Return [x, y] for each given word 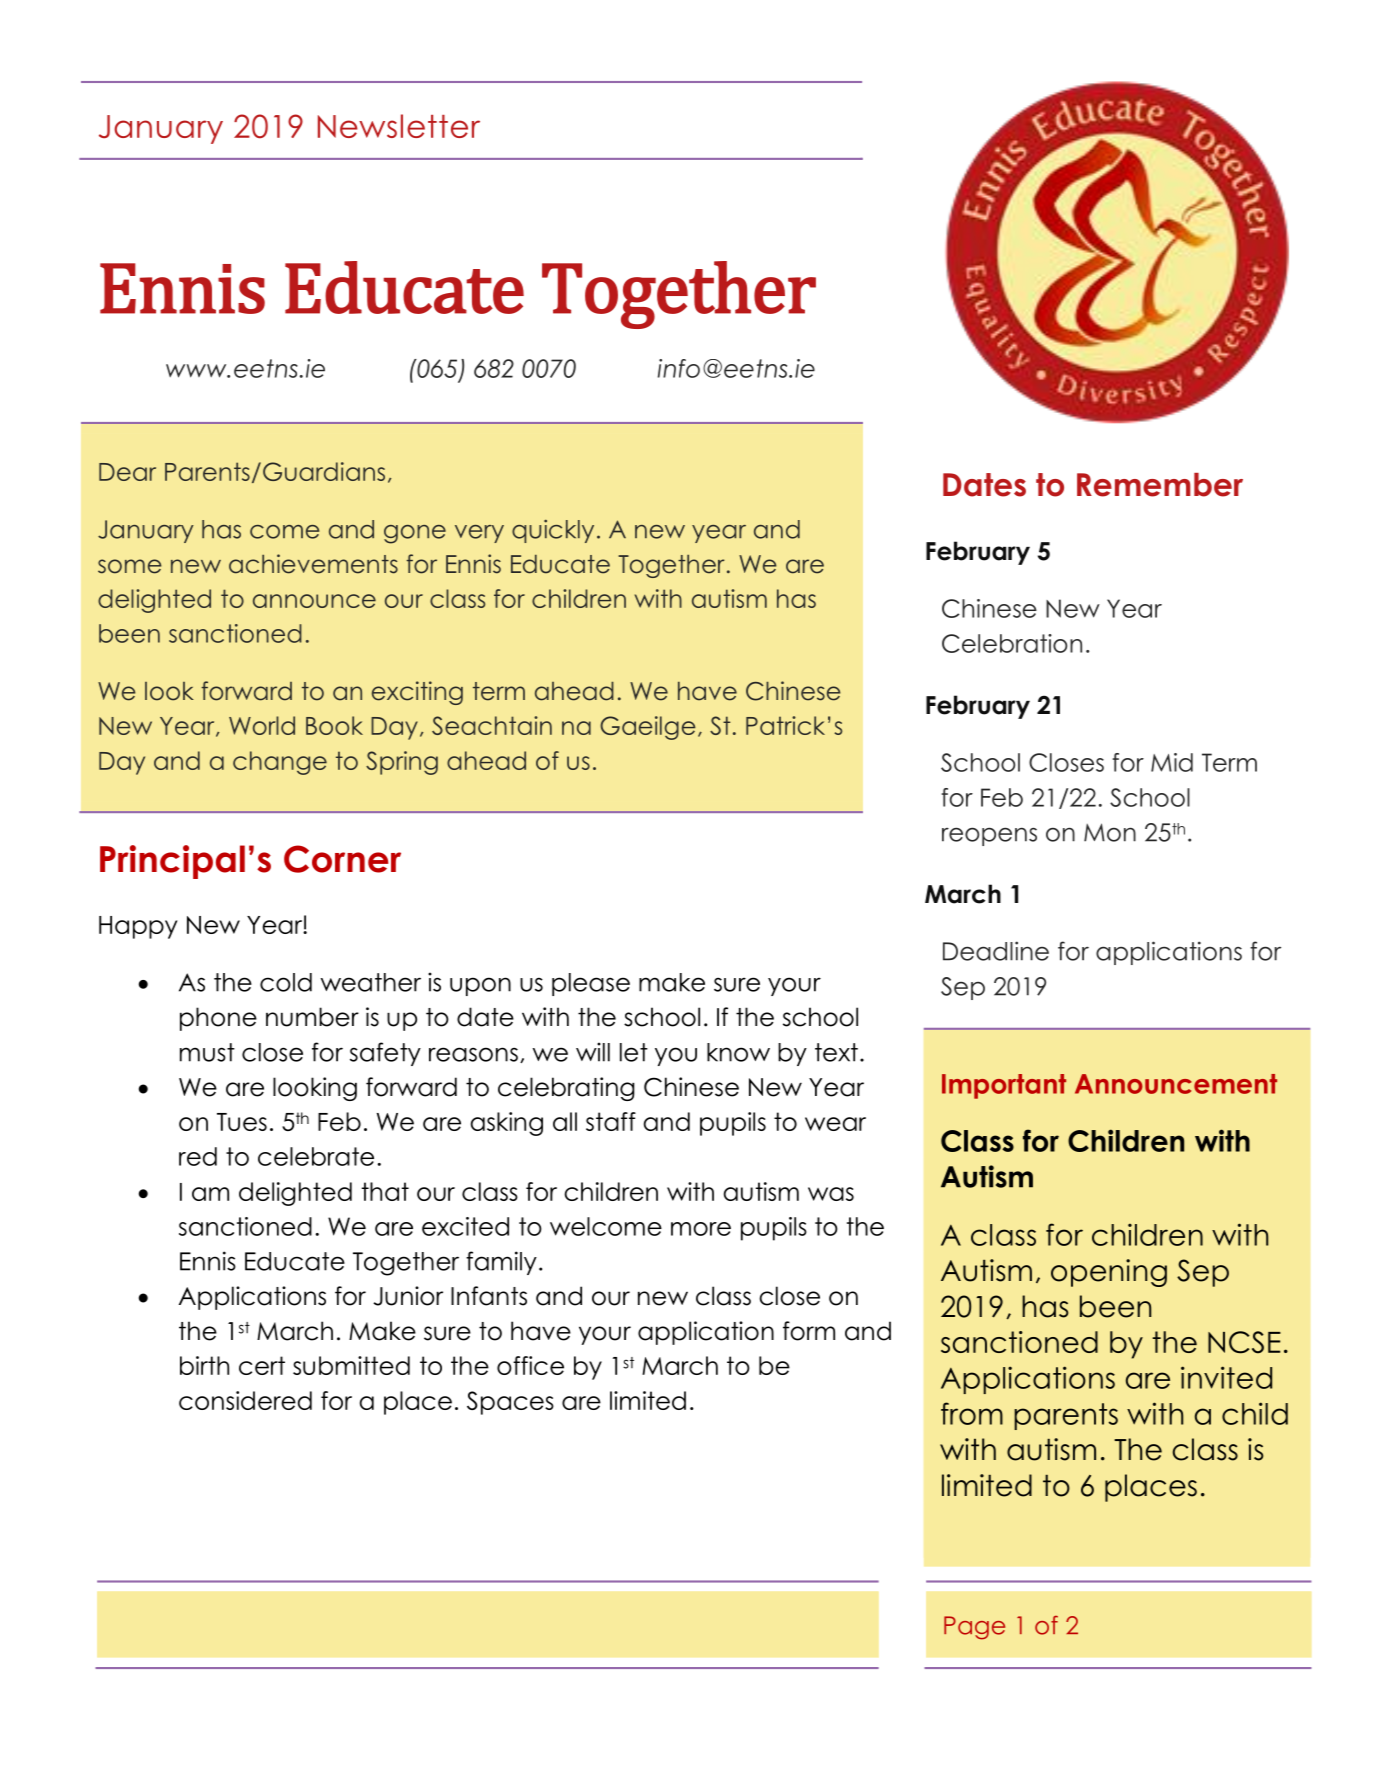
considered [245, 1400]
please [591, 984]
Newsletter [399, 126]
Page [974, 1628]
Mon [1110, 832]
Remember [1160, 485]
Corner [342, 859]
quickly [553, 531]
